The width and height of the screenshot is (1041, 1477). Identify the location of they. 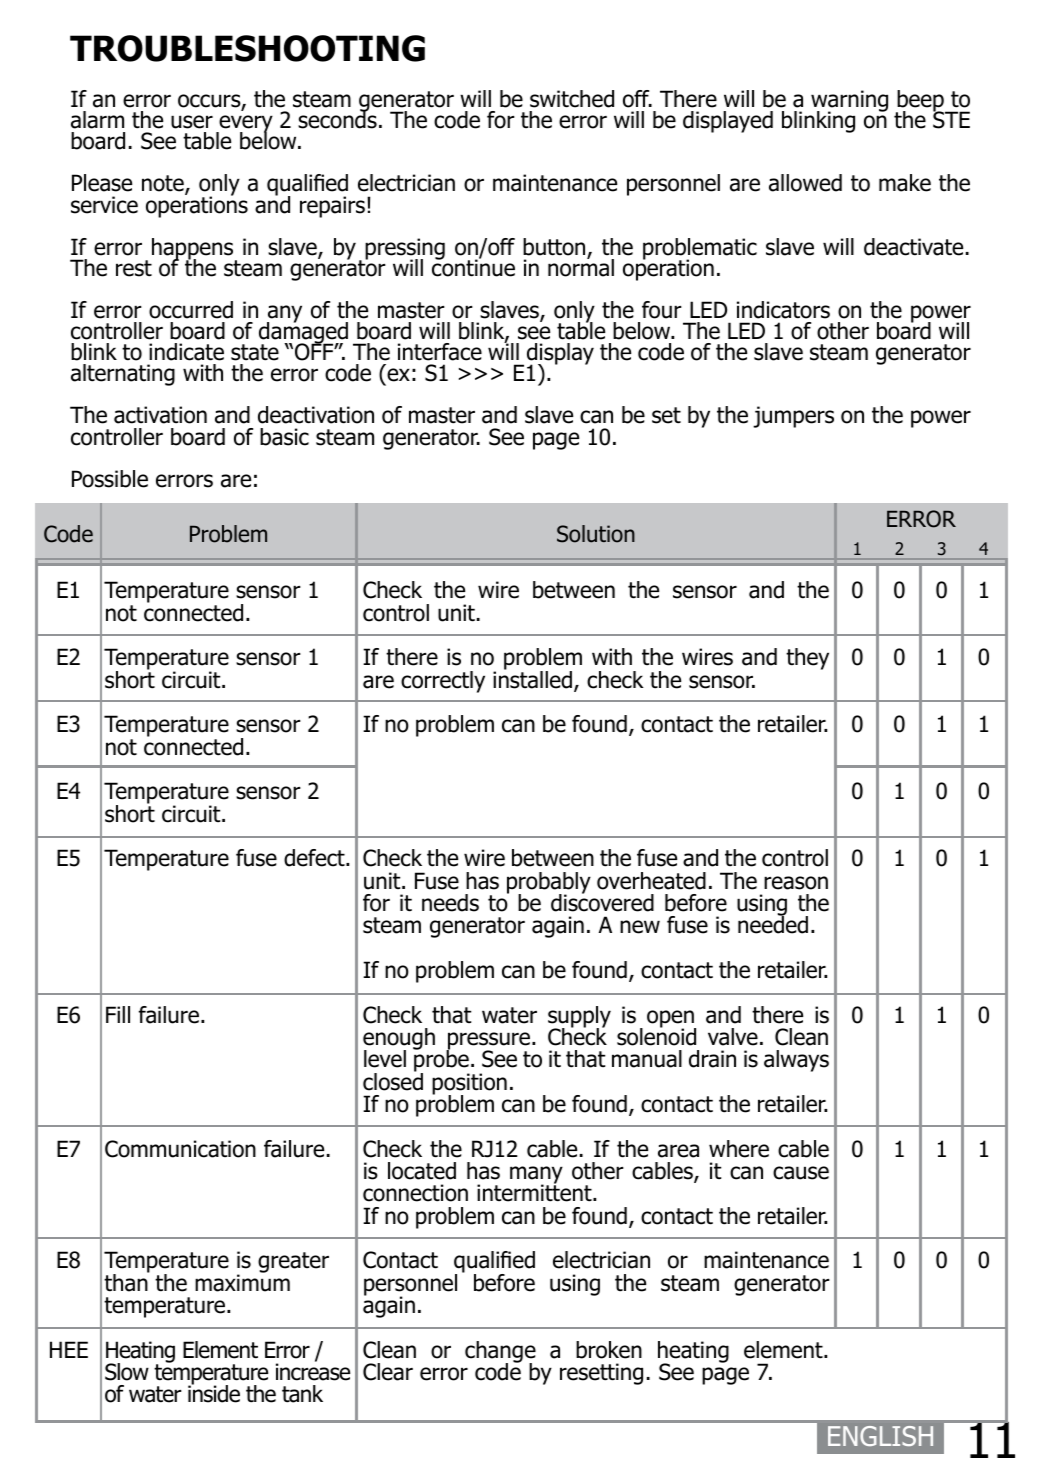
(807, 659).
